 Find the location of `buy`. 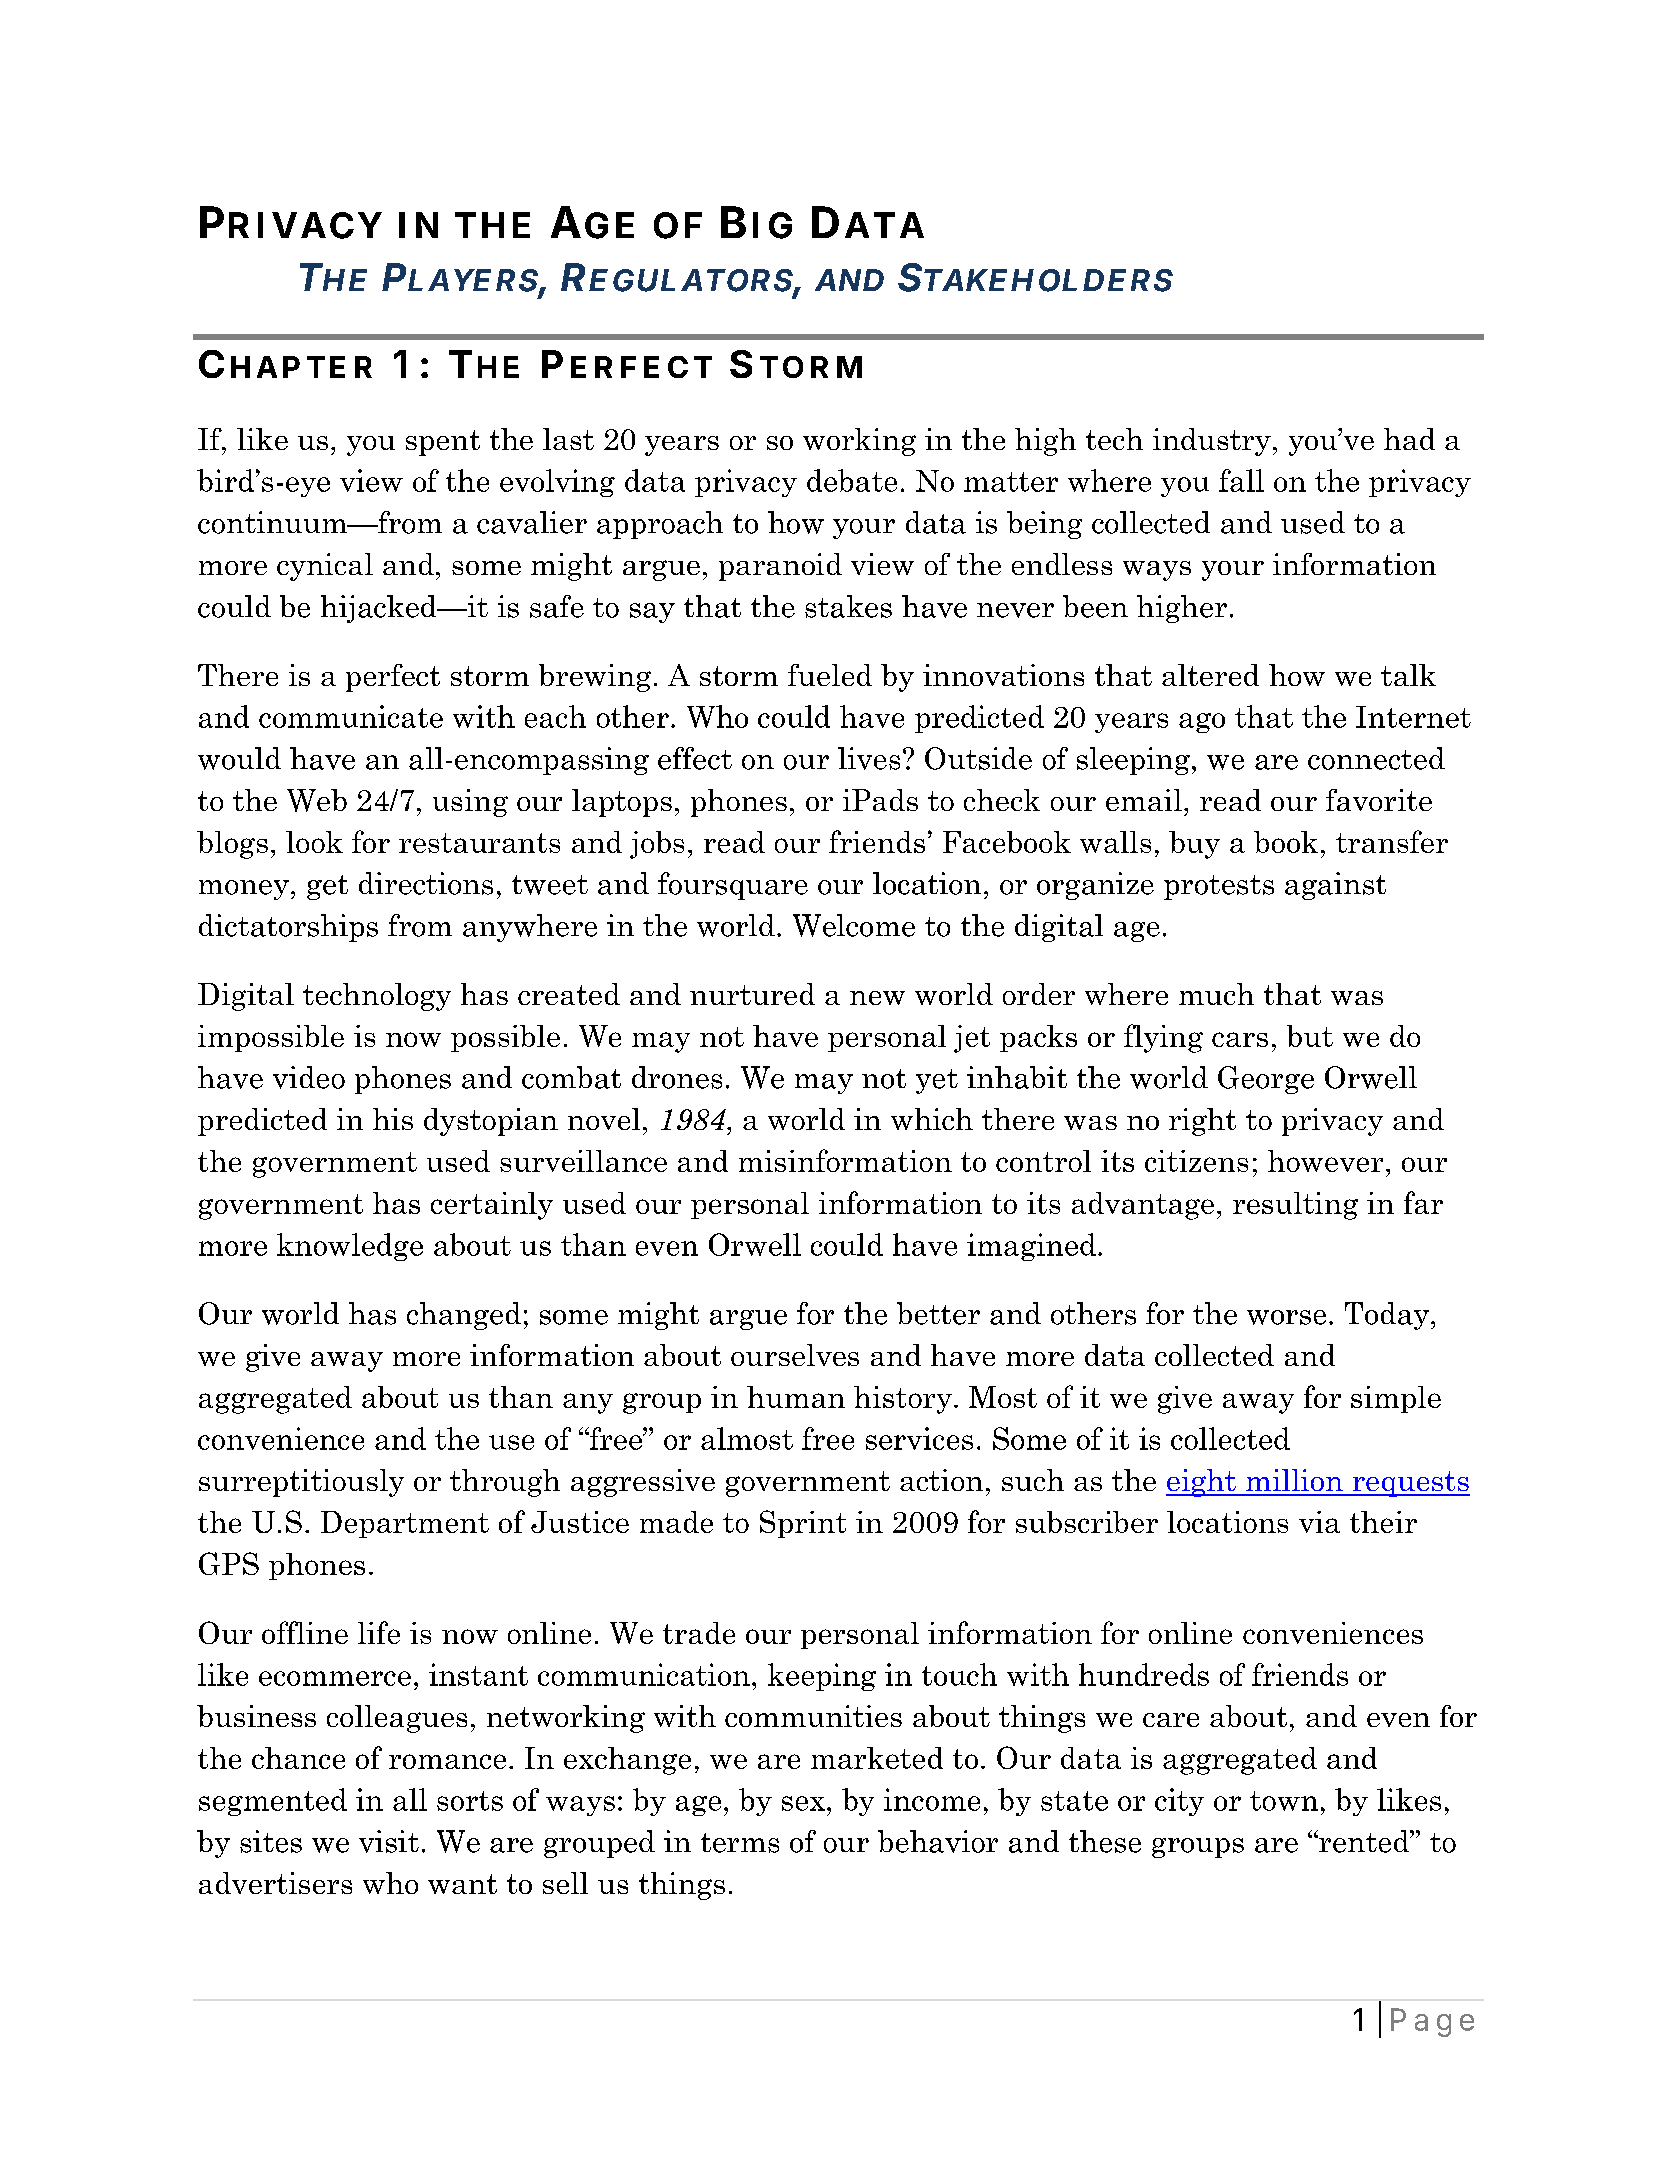

buy is located at coordinates (1194, 845).
